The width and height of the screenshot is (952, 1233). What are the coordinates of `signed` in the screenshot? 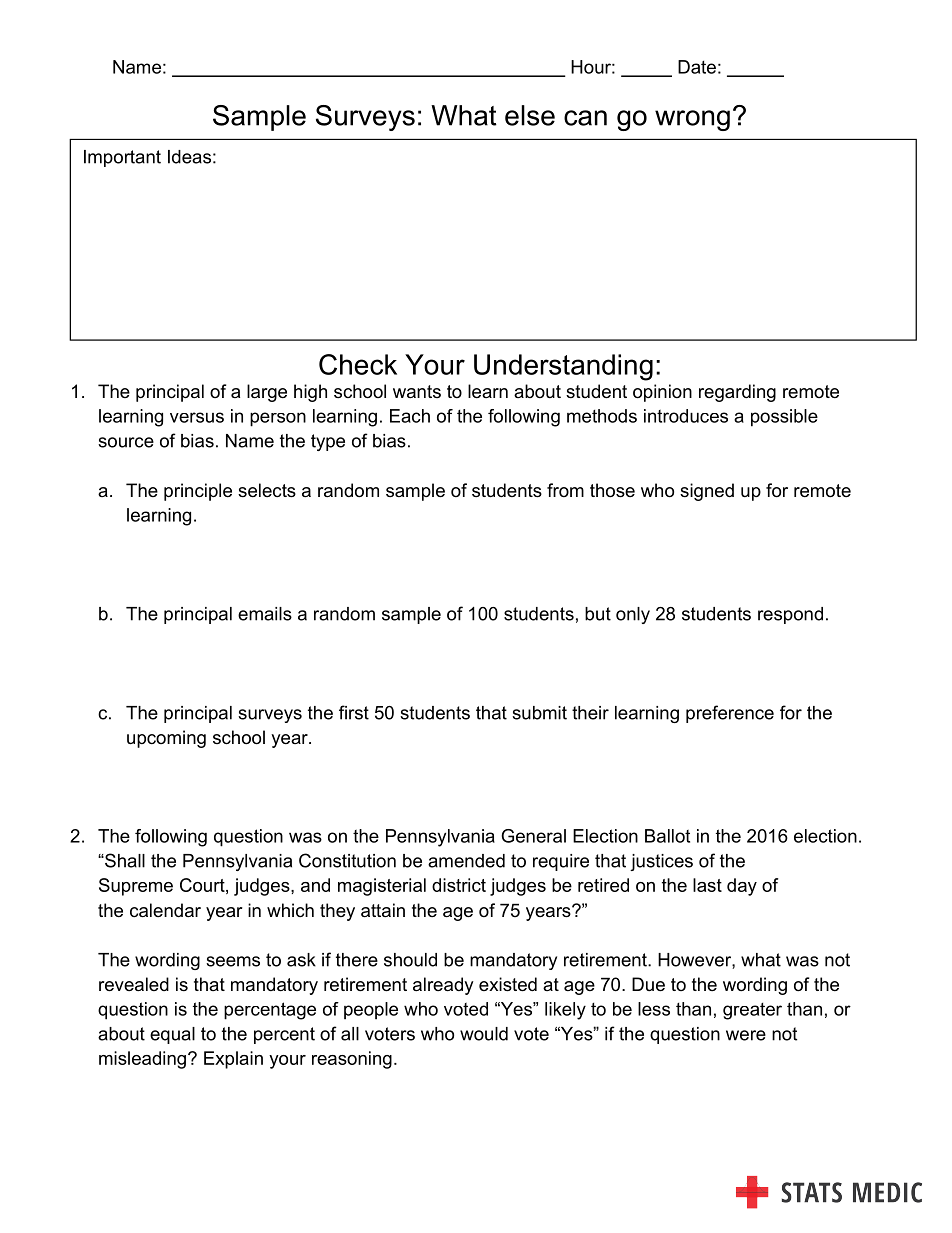 It's located at (707, 492).
